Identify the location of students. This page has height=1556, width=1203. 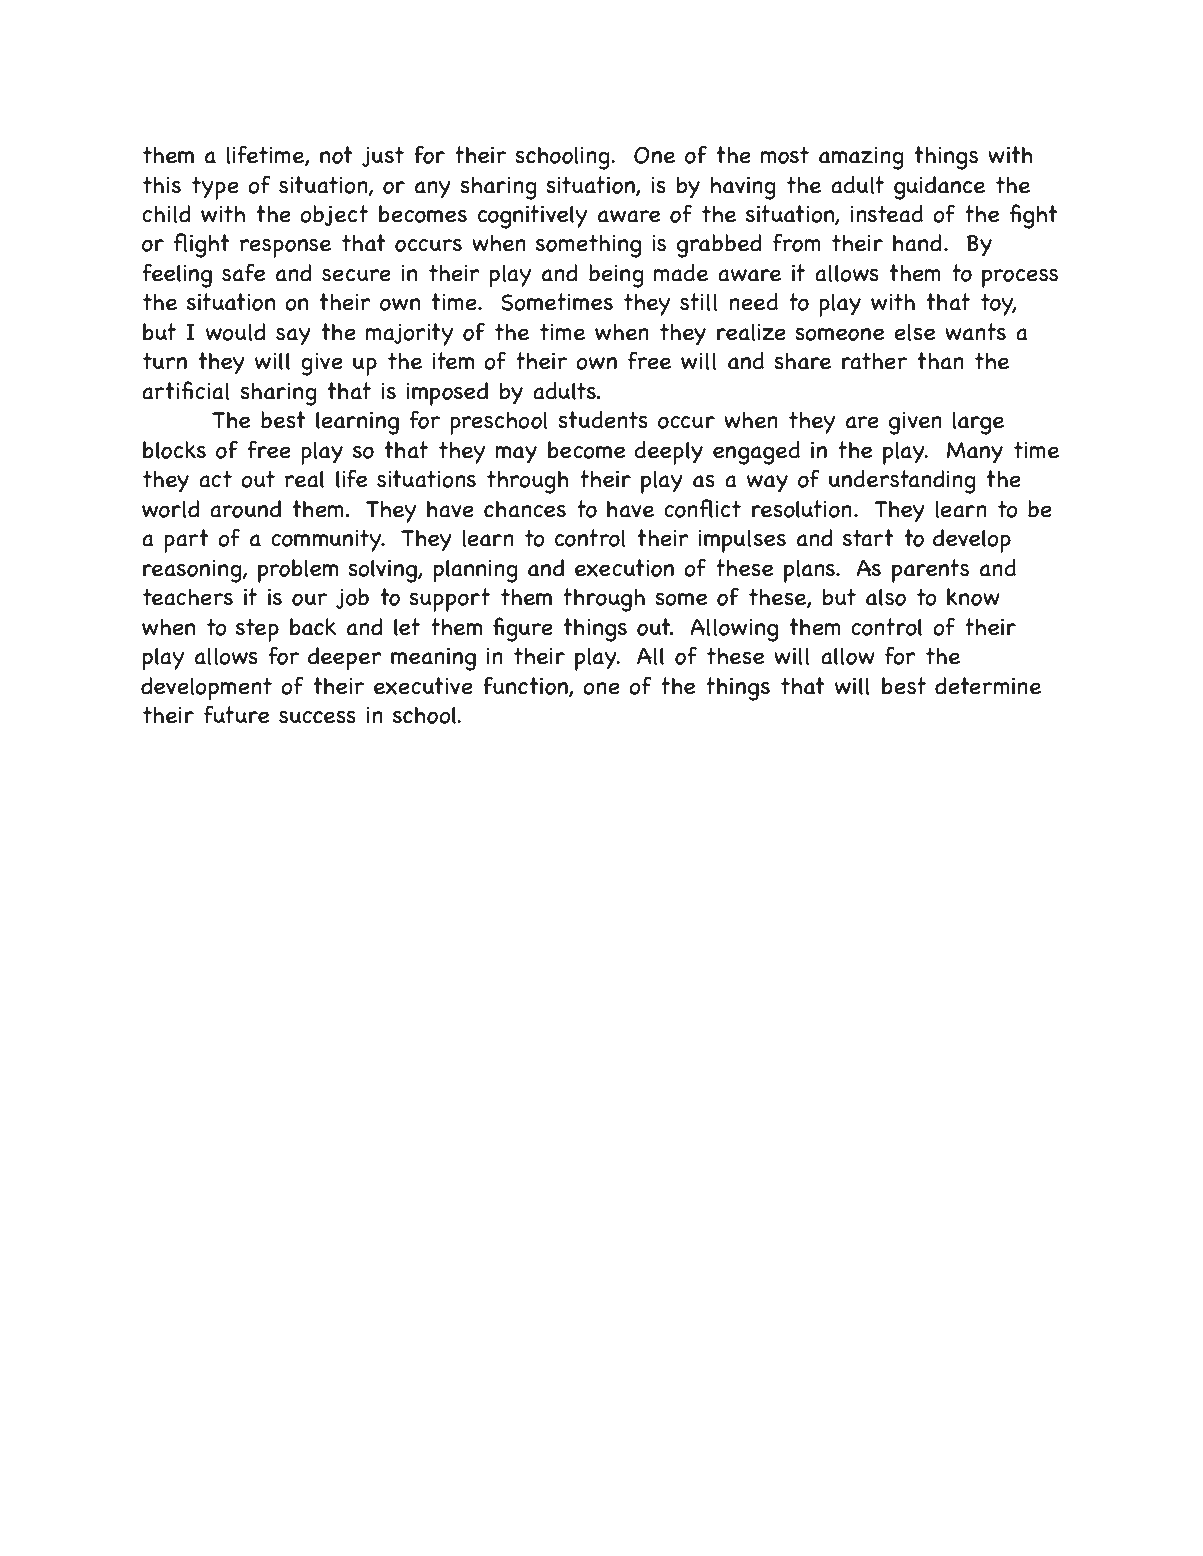
(603, 420).
